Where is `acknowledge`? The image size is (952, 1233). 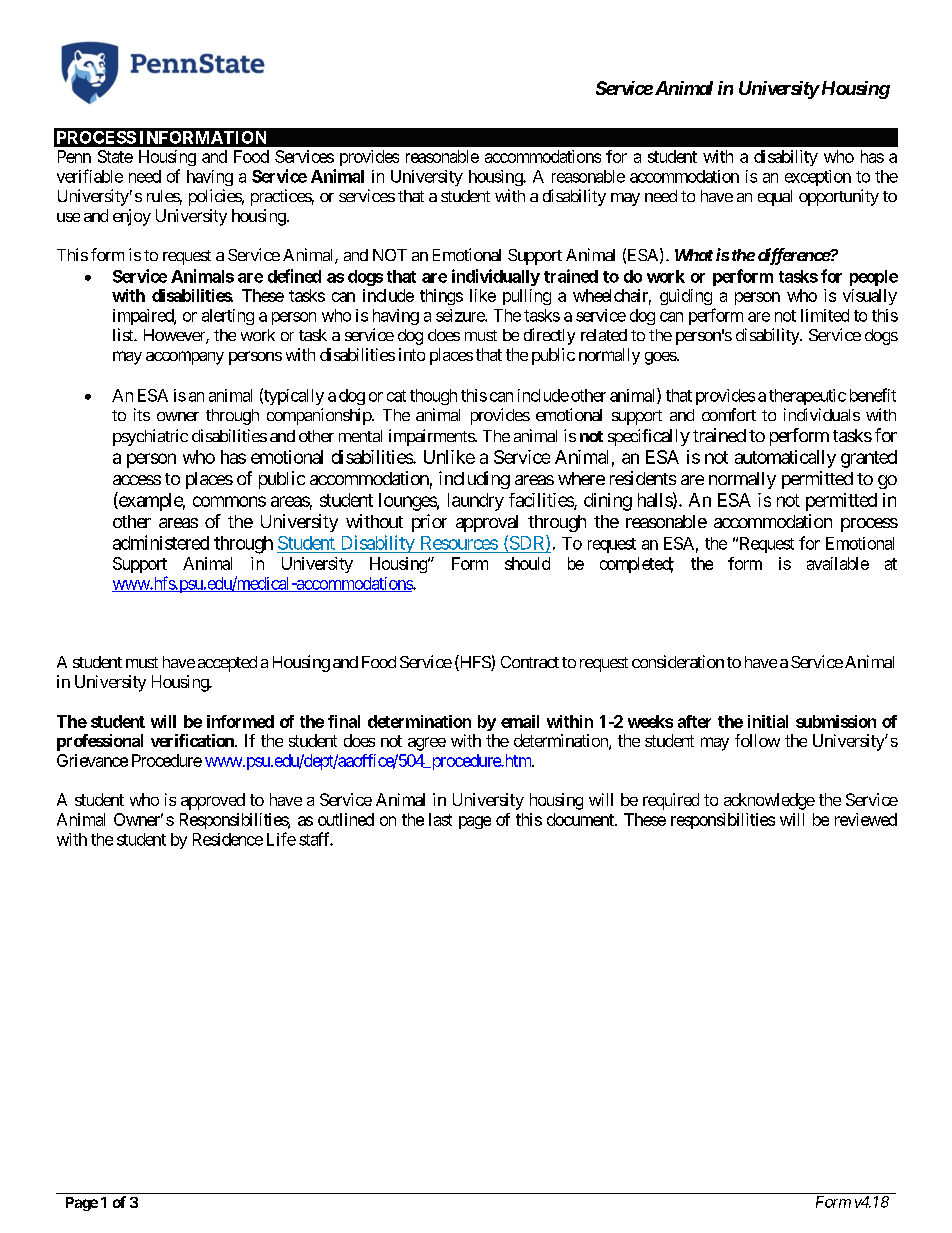 acknowledge is located at coordinates (769, 801).
